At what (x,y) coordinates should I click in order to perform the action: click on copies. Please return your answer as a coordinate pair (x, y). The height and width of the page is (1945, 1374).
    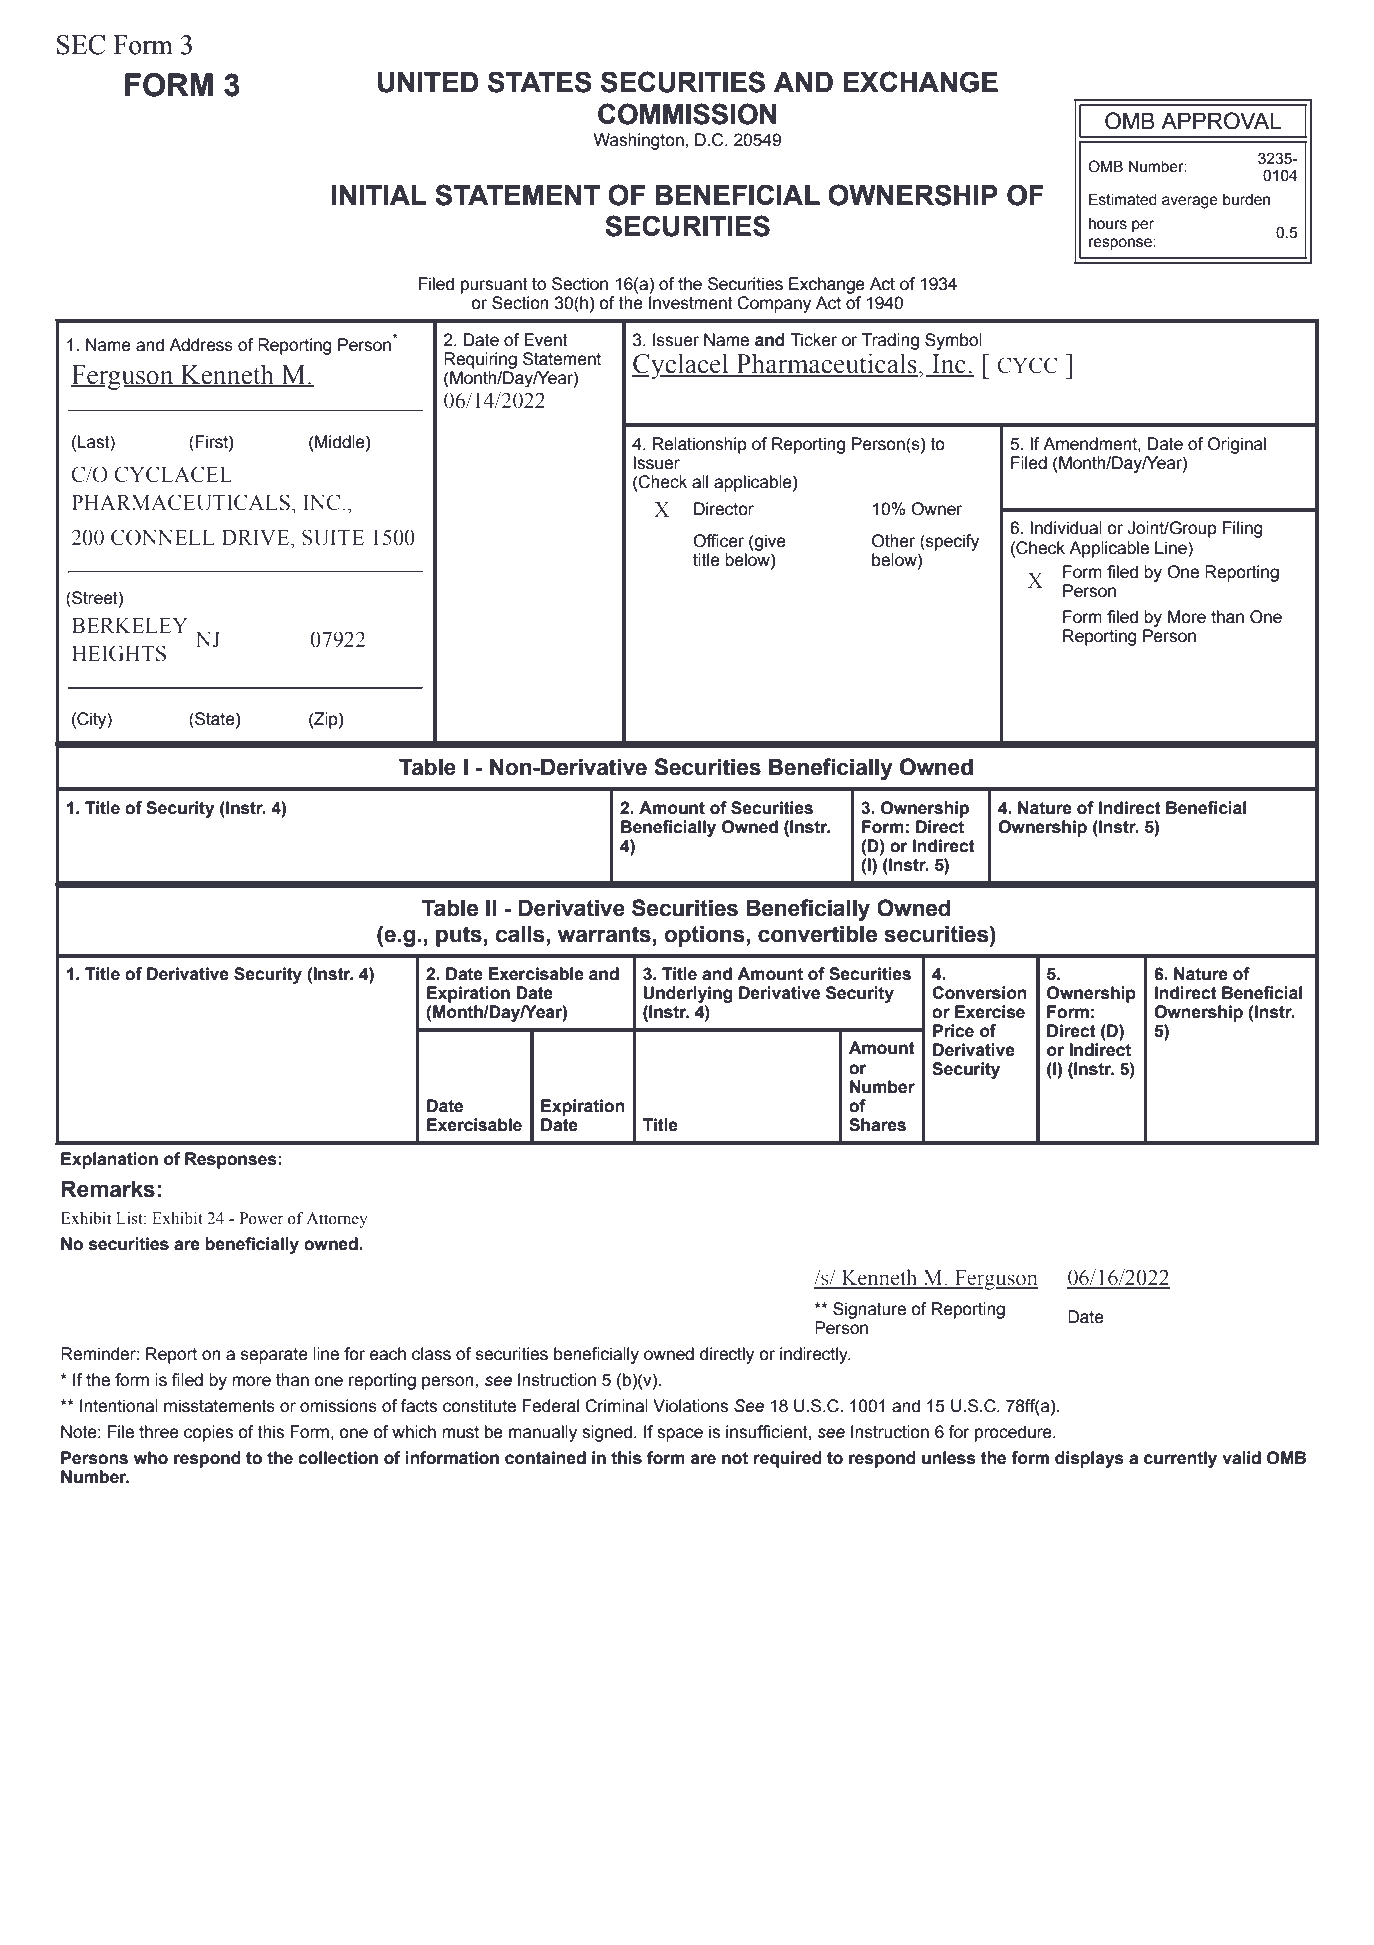
    Looking at the image, I should click on (208, 1433).
